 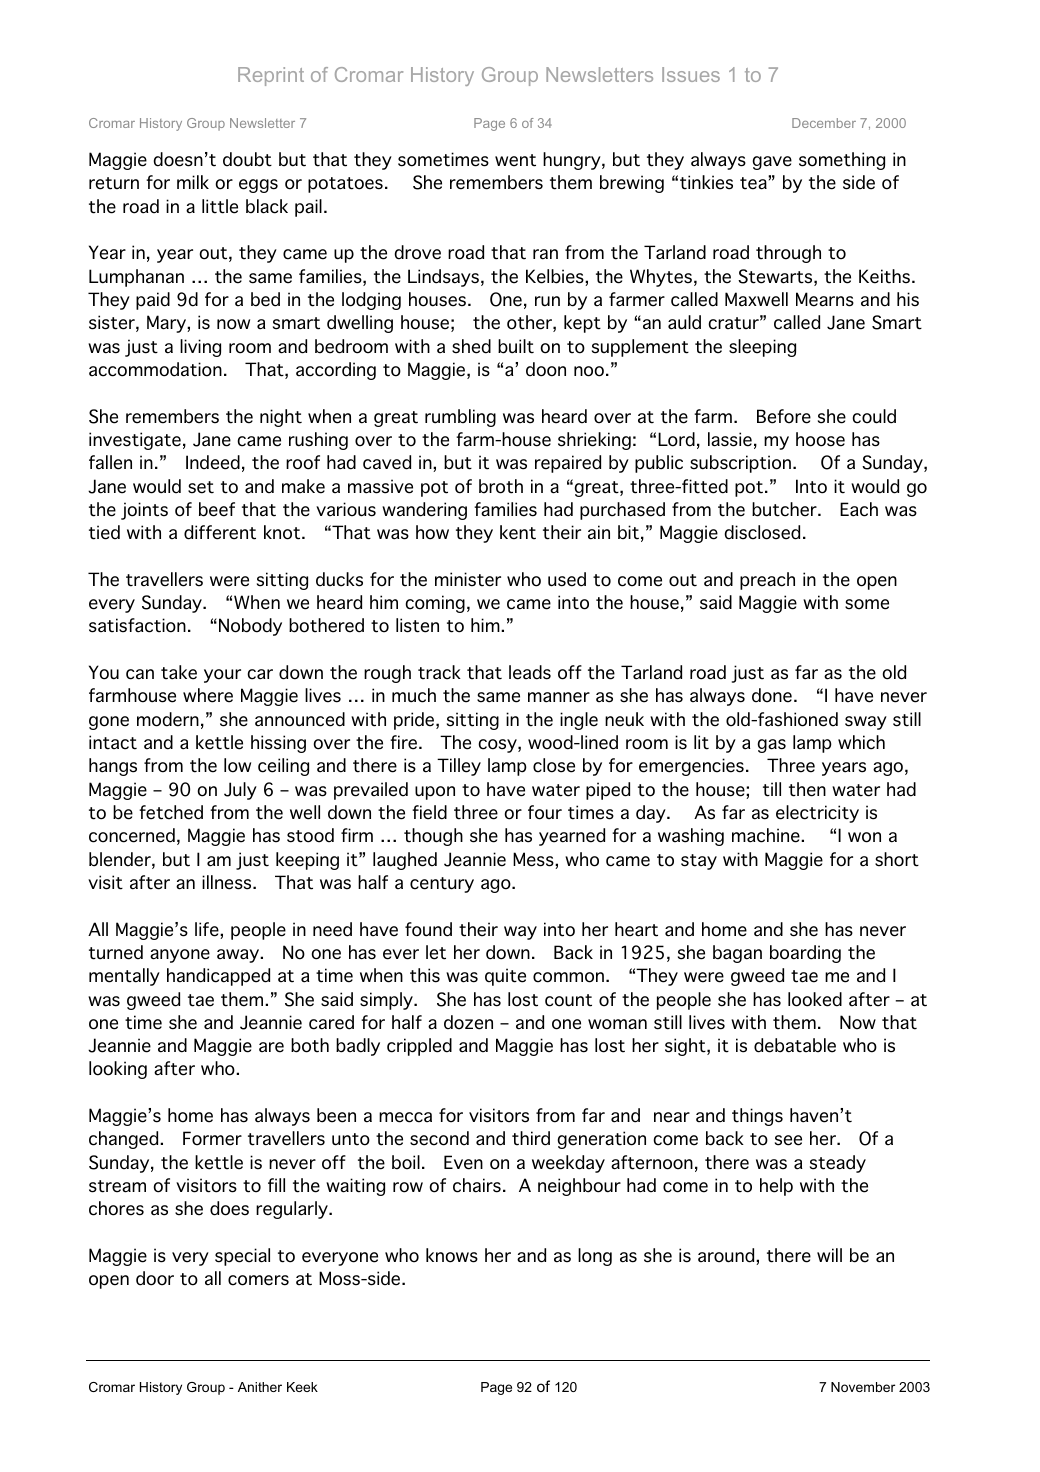 What do you see at coordinates (228, 882) in the image?
I see `illness` at bounding box center [228, 882].
